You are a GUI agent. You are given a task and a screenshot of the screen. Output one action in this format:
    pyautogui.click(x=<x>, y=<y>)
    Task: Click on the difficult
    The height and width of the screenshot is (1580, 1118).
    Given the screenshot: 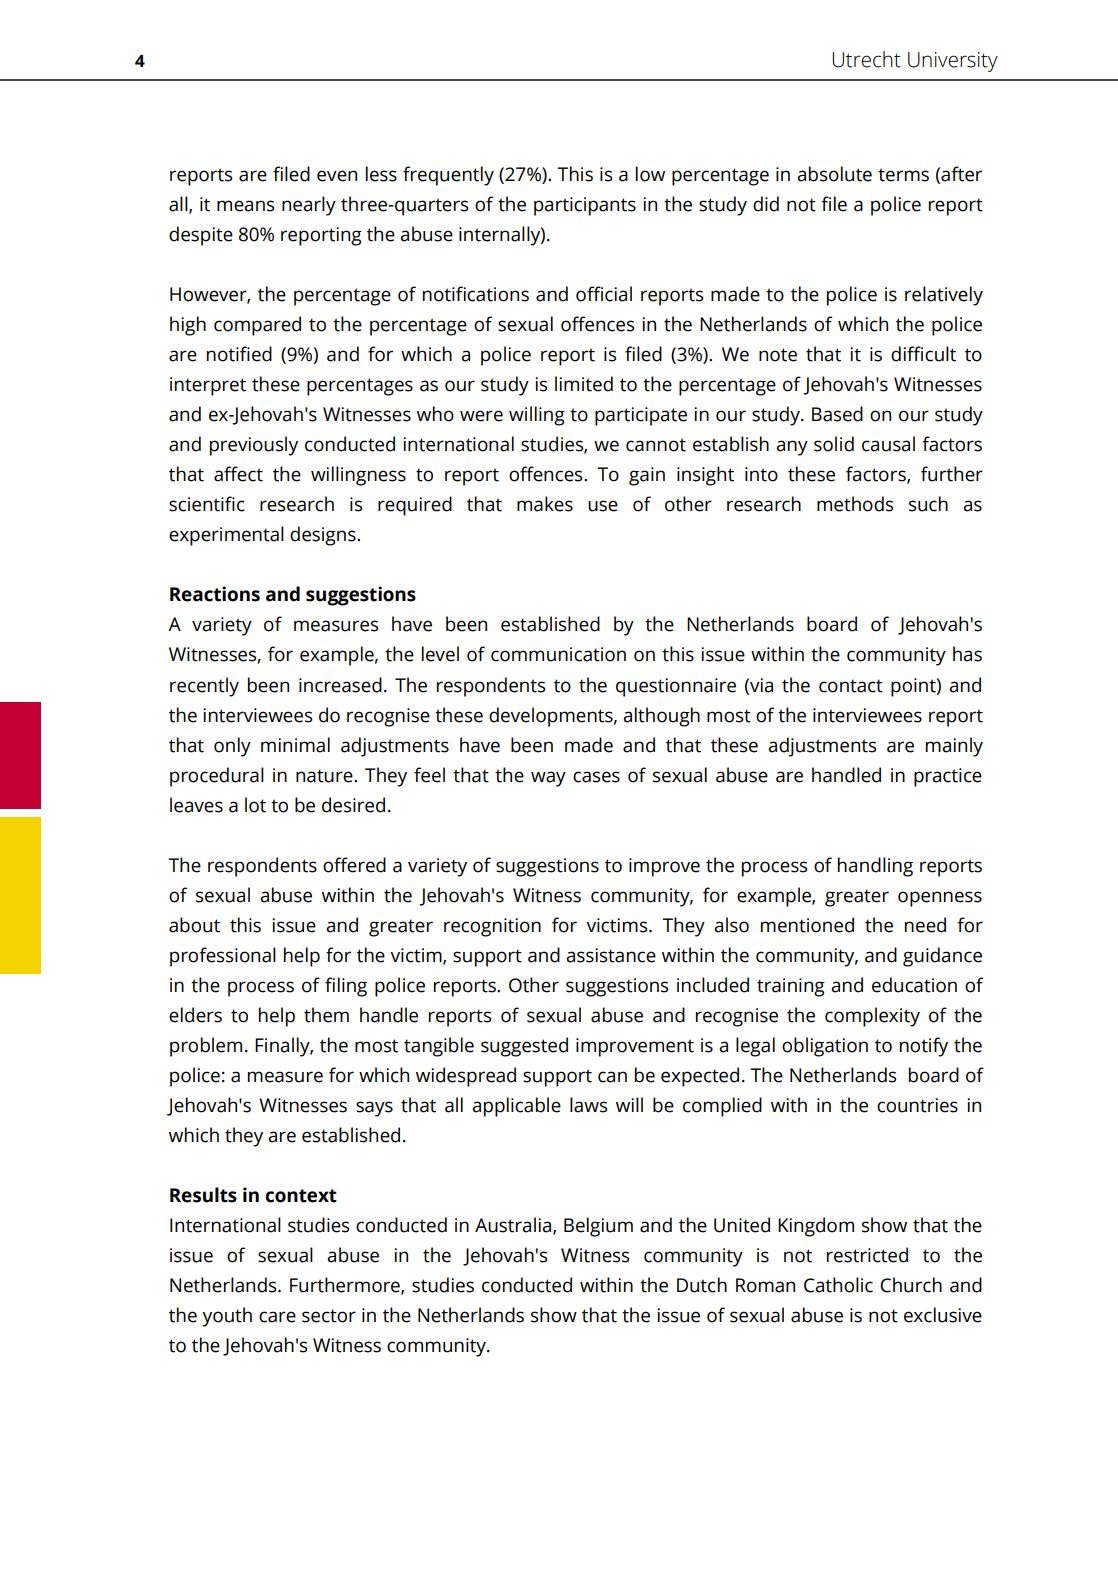 What is the action you would take?
    pyautogui.click(x=923, y=354)
